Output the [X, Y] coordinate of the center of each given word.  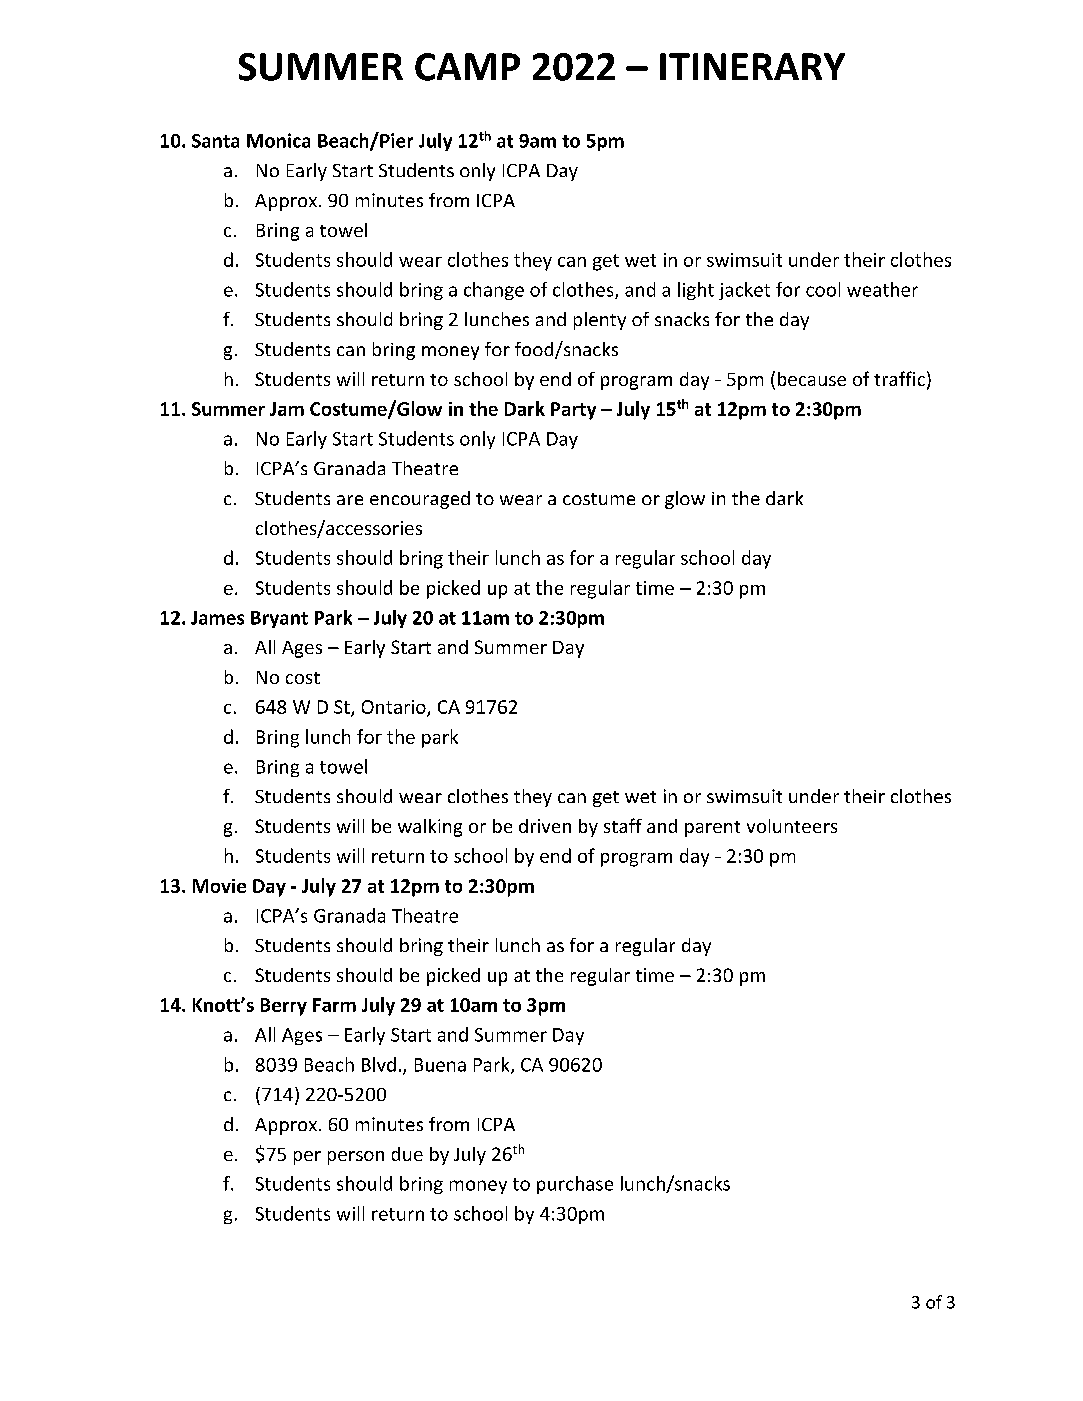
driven [545, 826]
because [812, 379]
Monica [278, 140]
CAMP [467, 67]
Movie [219, 886]
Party [573, 411]
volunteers [792, 826]
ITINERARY [752, 66]
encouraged [420, 500]
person [356, 1158]
